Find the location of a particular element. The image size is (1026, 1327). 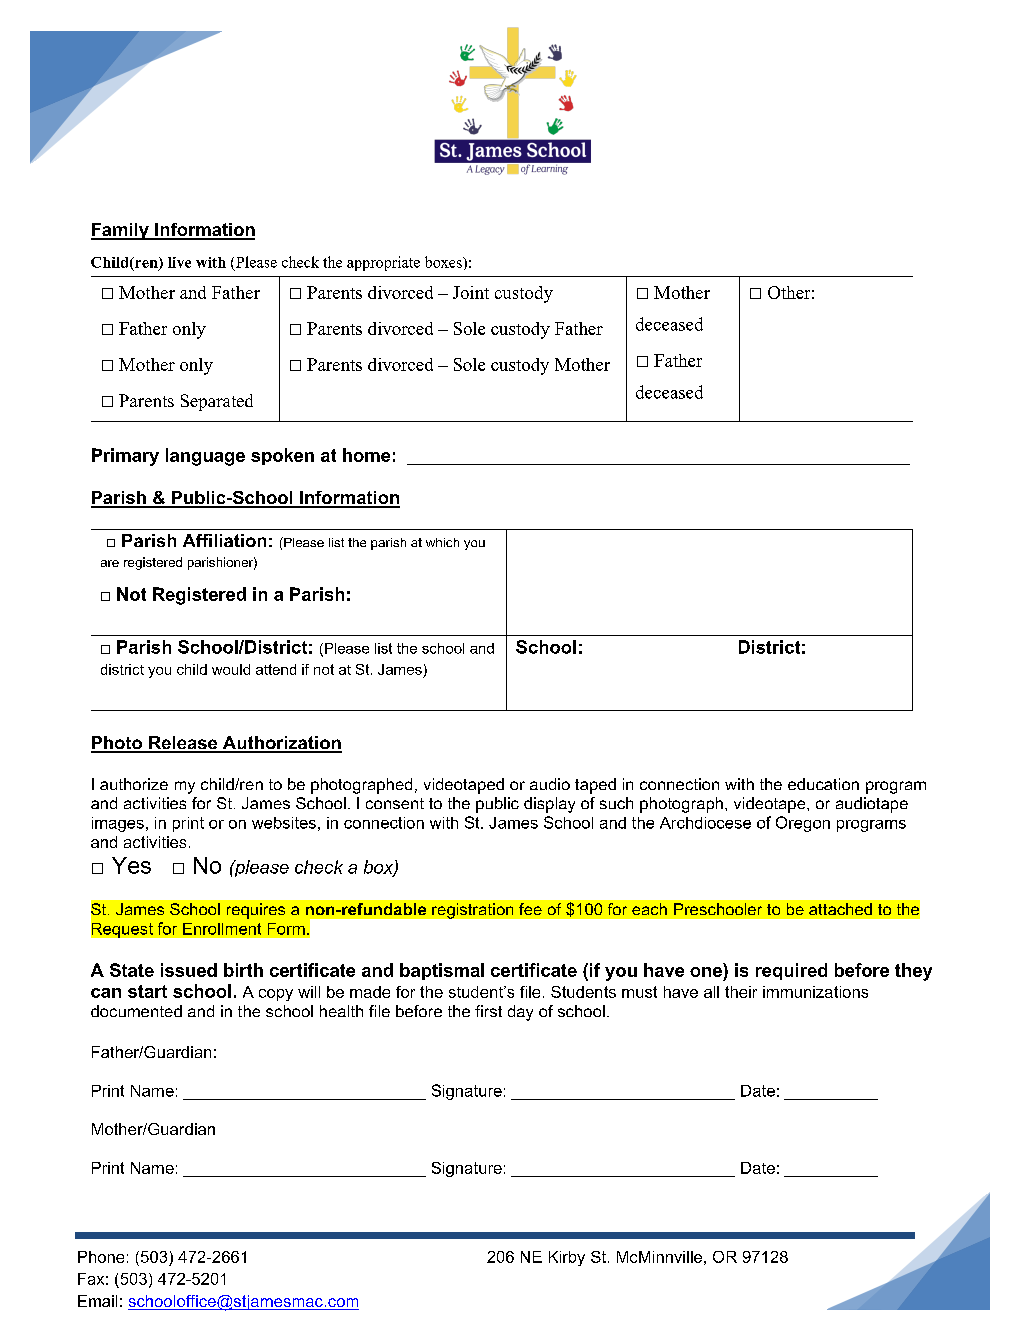

display is located at coordinates (549, 805).
